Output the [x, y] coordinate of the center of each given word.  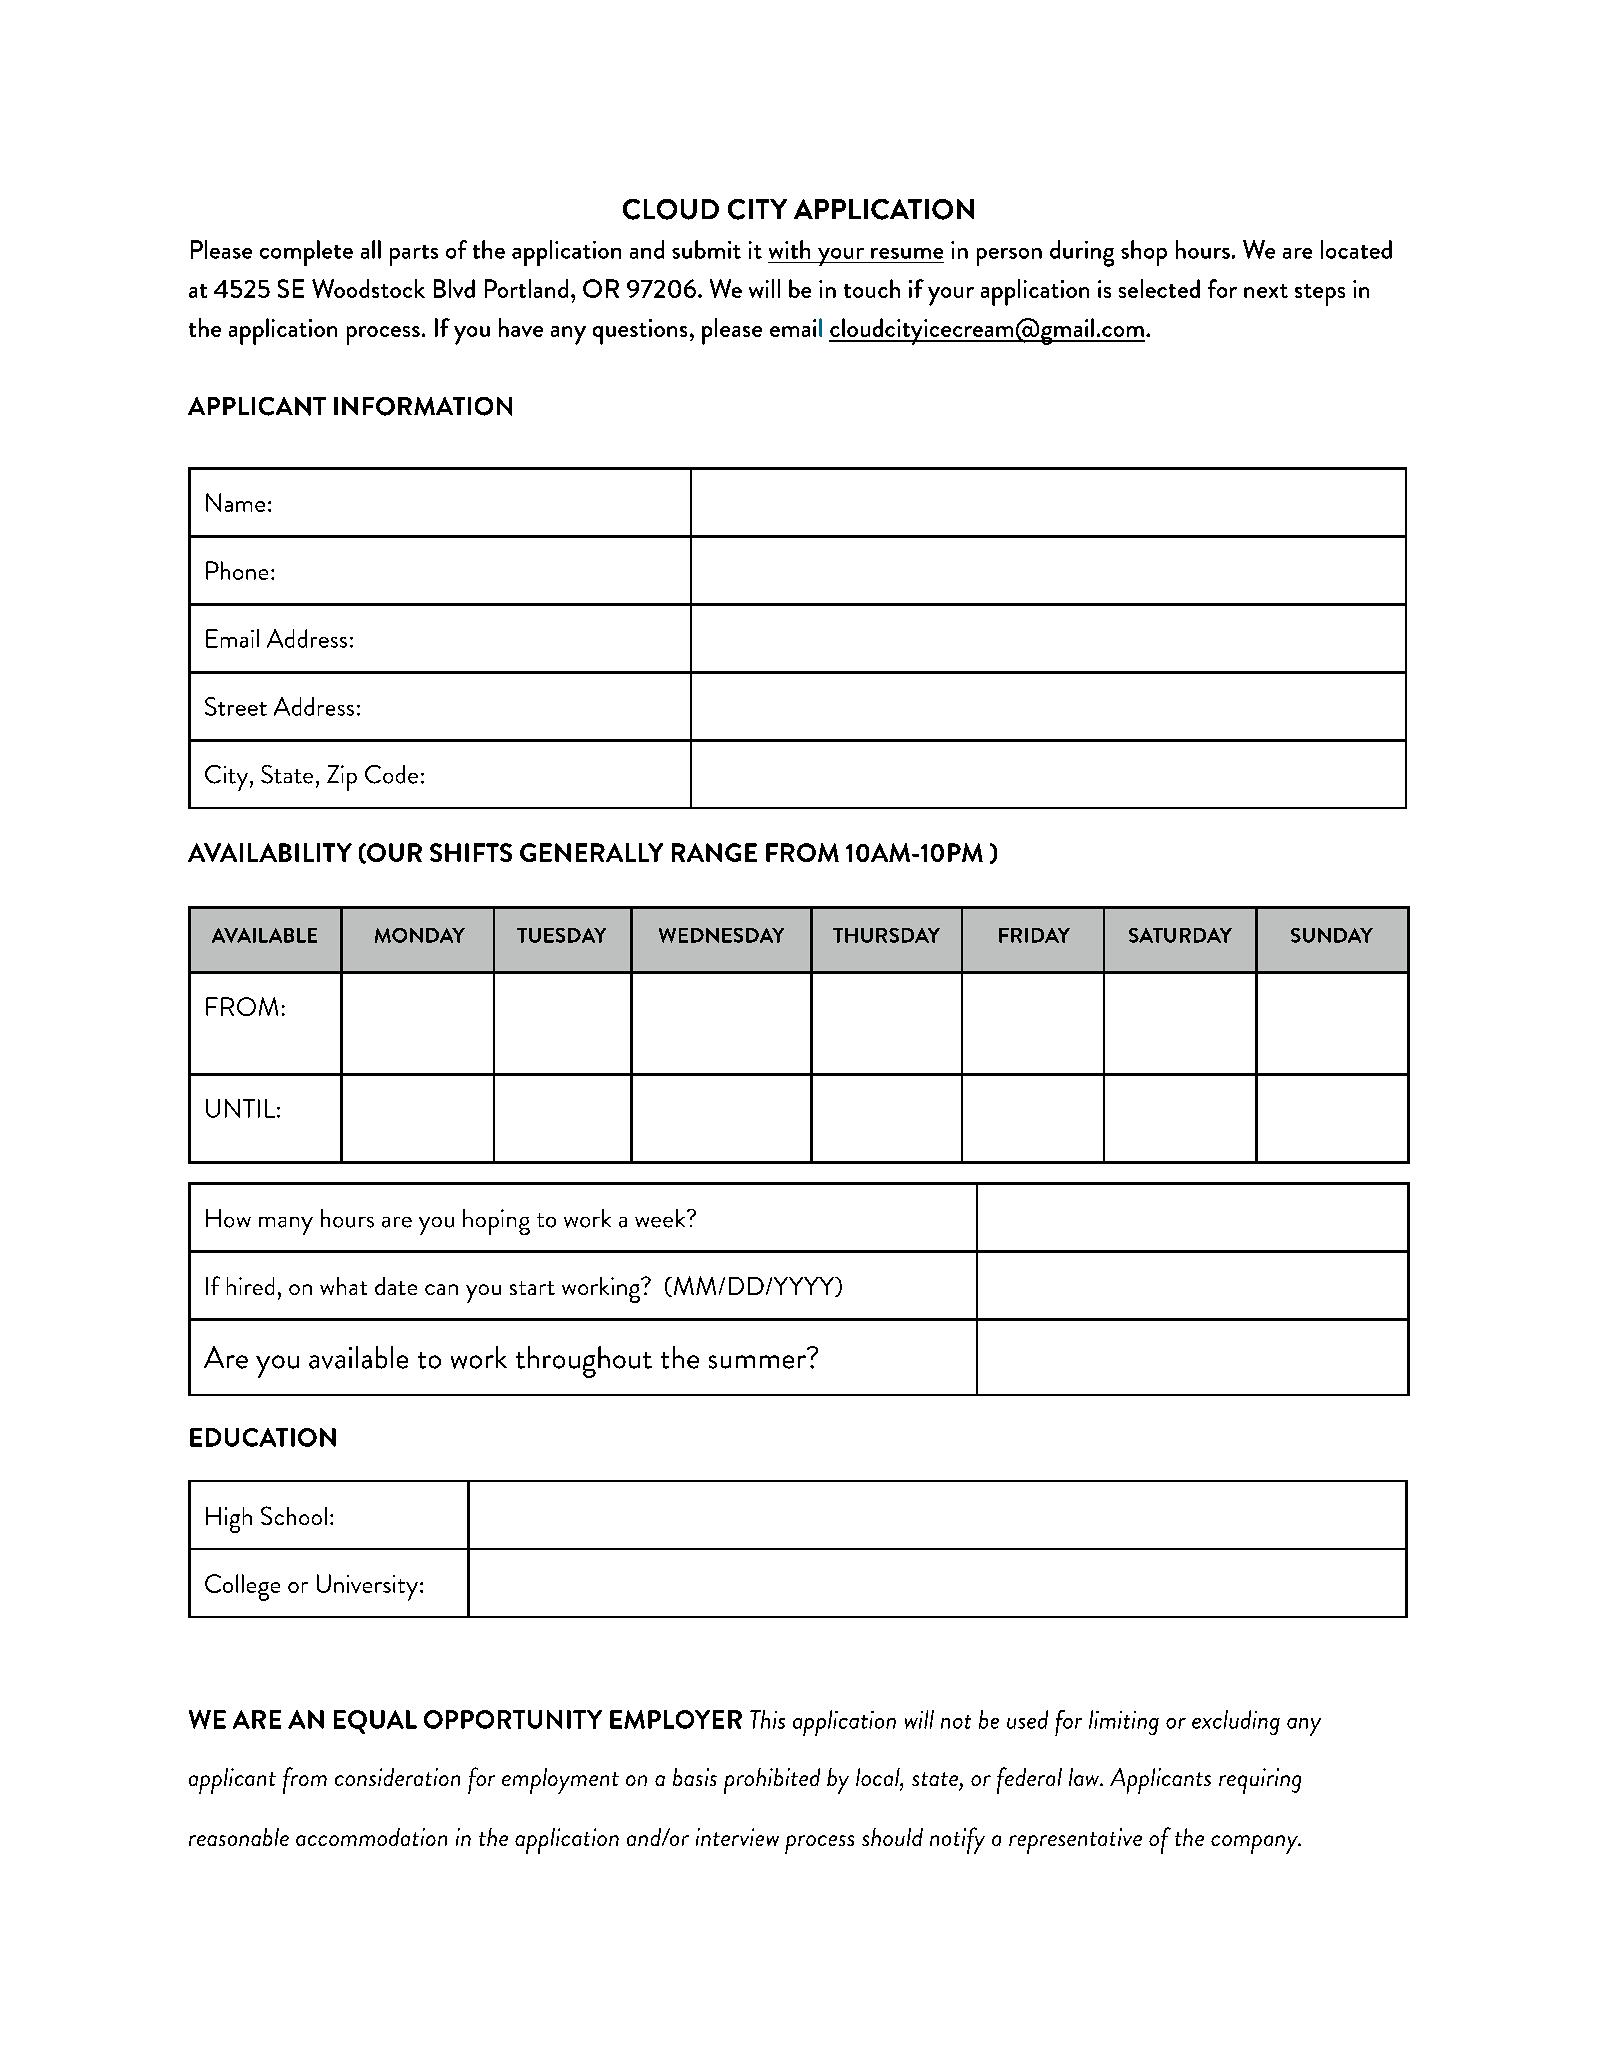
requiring [1260, 1781]
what [343, 1286]
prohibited [772, 1781]
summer [757, 1362]
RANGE [714, 852]
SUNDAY [1332, 935]
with [789, 249]
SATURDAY [1180, 935]
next [1266, 291]
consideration [397, 1777]
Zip [342, 778]
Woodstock [368, 288]
